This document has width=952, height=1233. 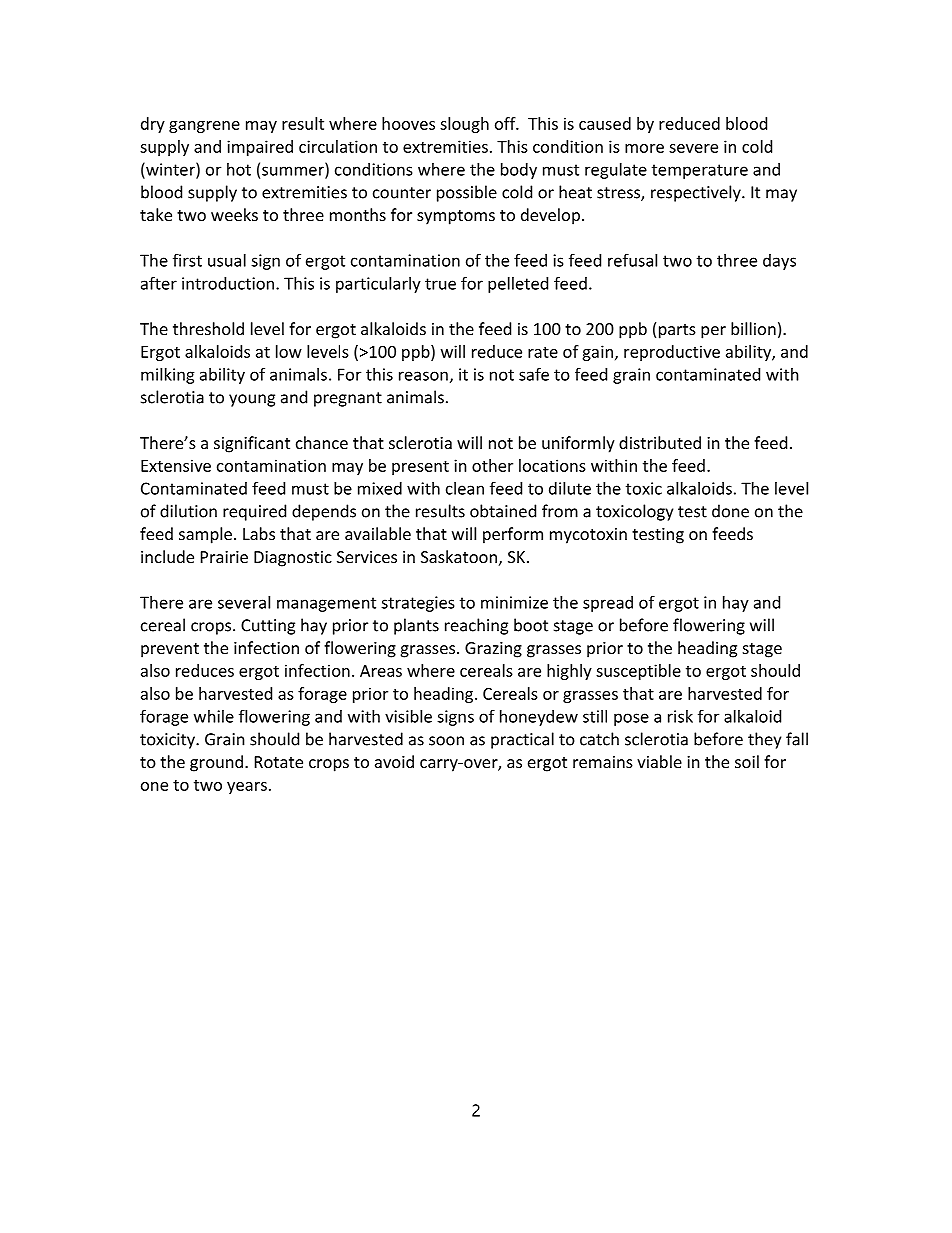 What do you see at coordinates (693, 148) in the document?
I see `severe` at bounding box center [693, 148].
